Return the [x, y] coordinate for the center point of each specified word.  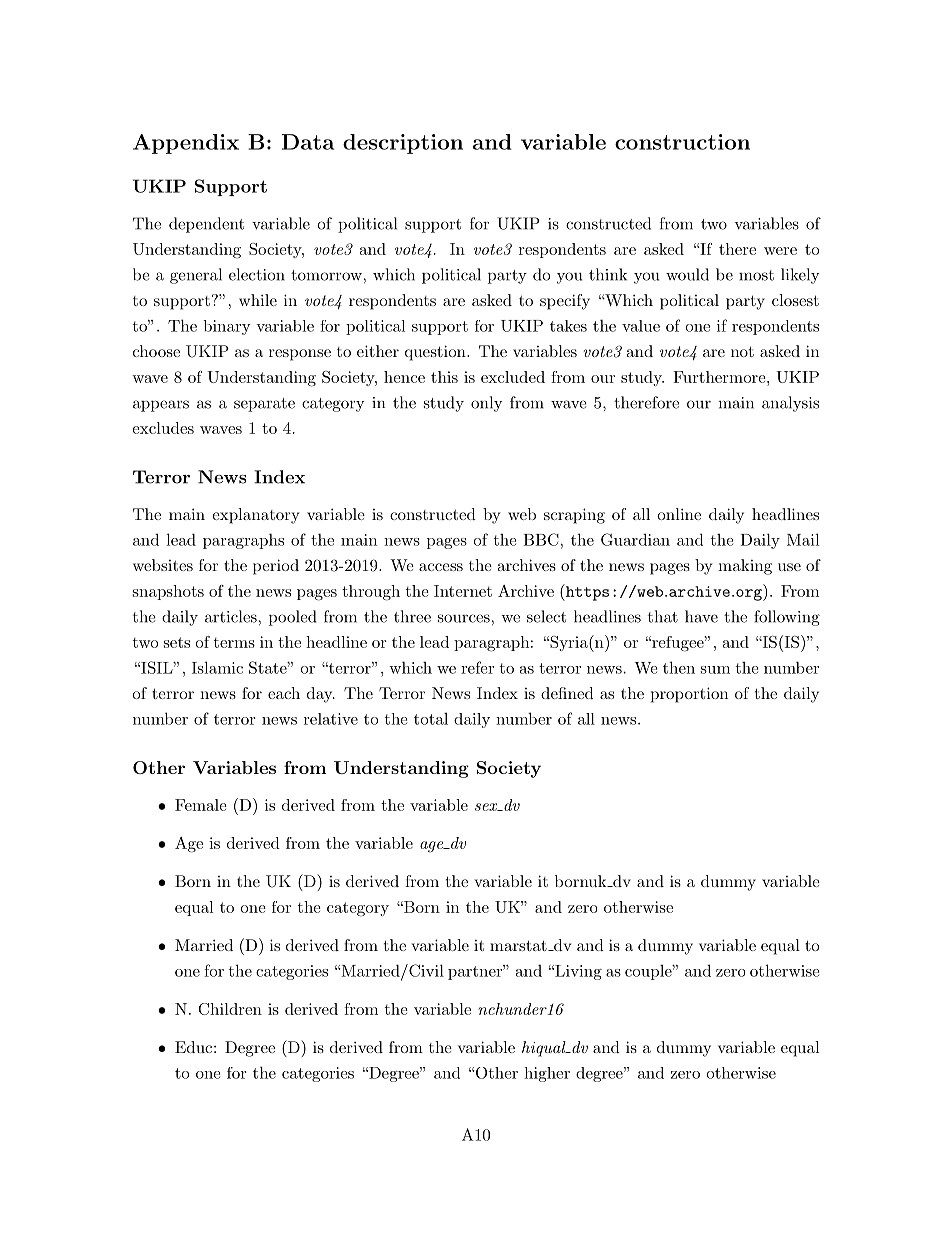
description [403, 144]
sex [487, 807]
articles [232, 616]
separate [264, 405]
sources [465, 618]
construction [682, 142]
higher [547, 1074]
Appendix [186, 144]
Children [230, 1009]
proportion [689, 695]
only [486, 404]
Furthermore [719, 377]
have [701, 616]
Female [201, 805]
